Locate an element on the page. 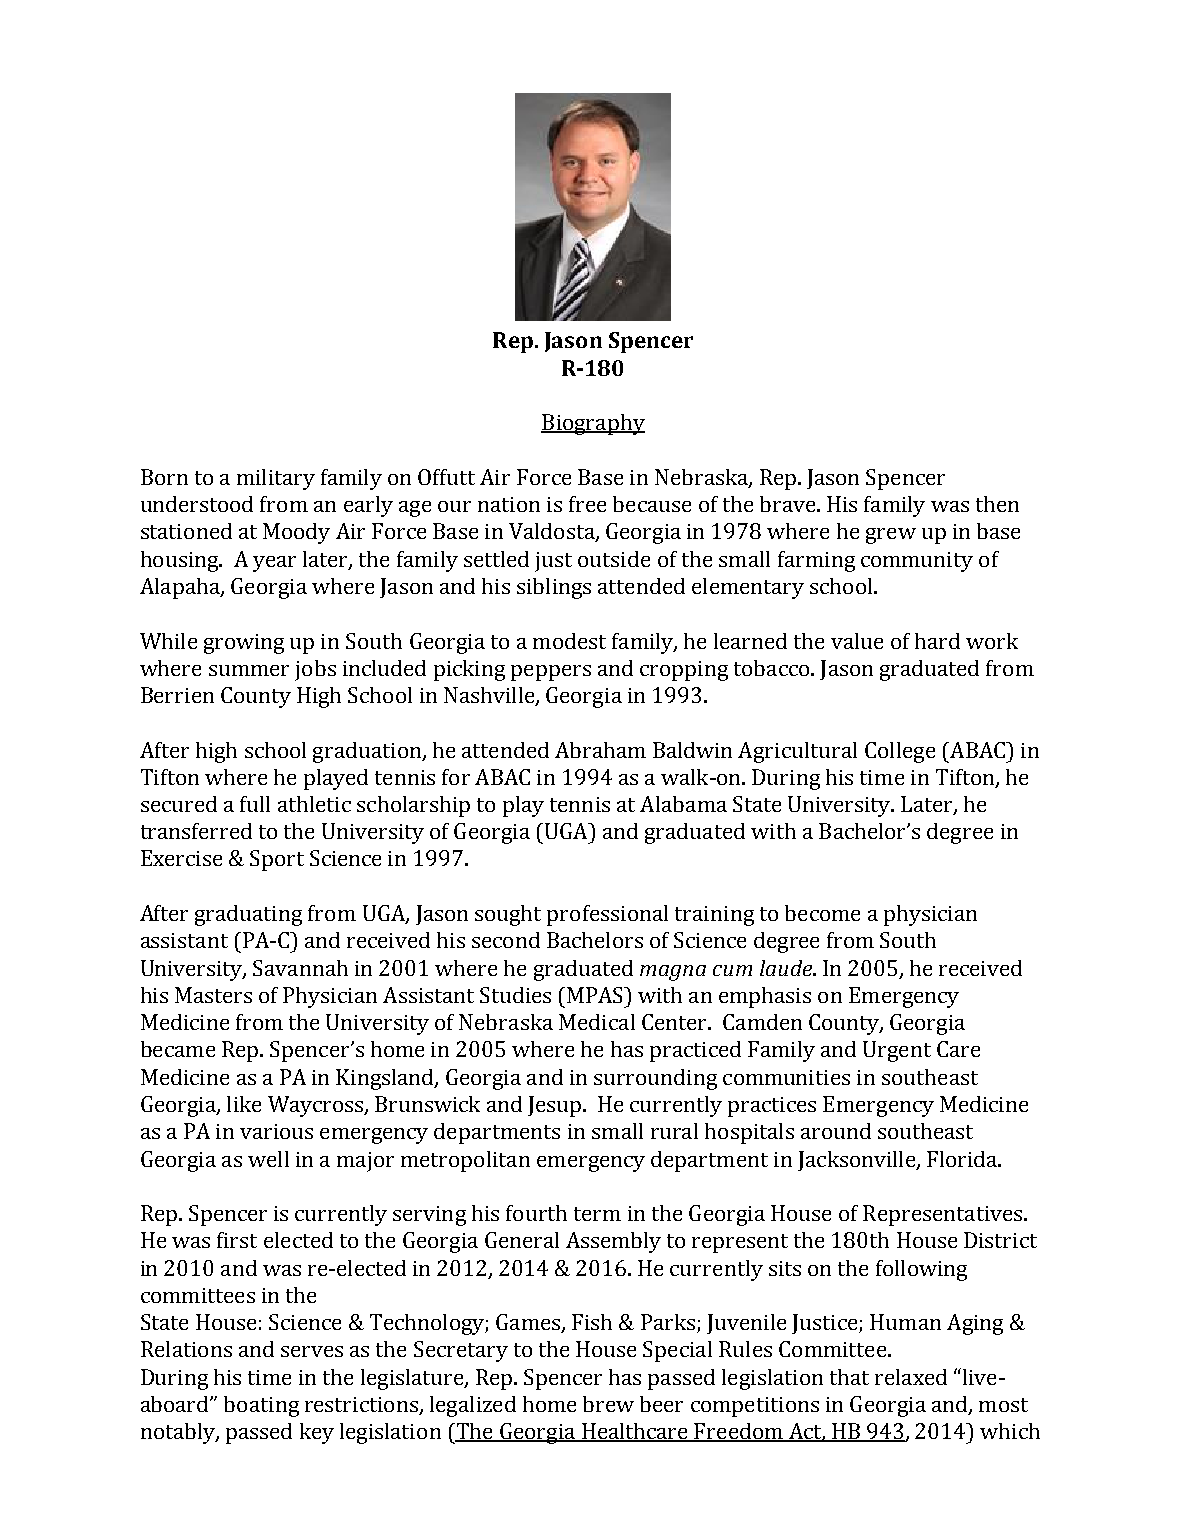  then is located at coordinates (997, 504).
